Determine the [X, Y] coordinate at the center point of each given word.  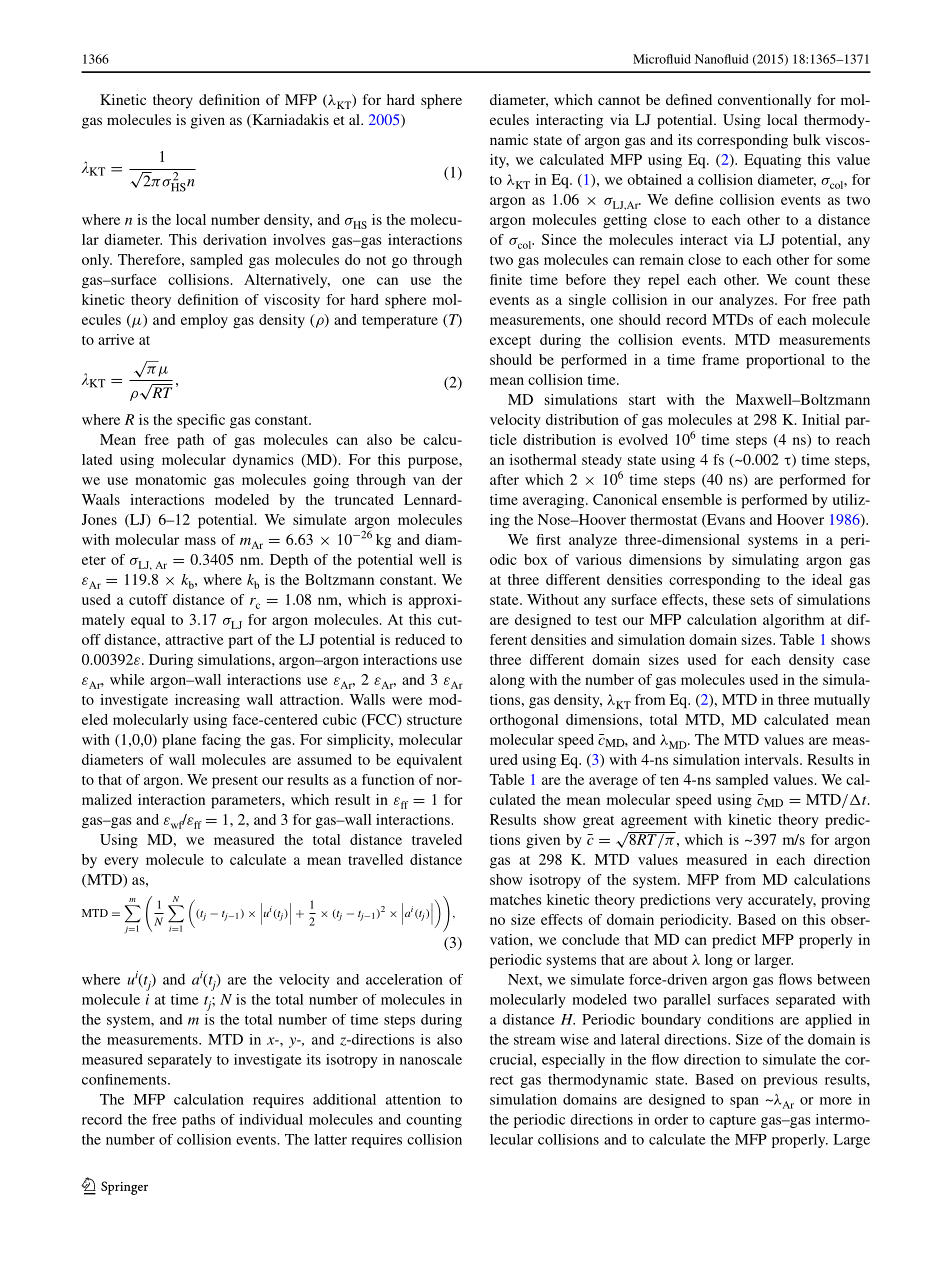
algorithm [793, 621]
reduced [420, 639]
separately [180, 1061]
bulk [807, 139]
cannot [619, 100]
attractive [194, 639]
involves [299, 239]
